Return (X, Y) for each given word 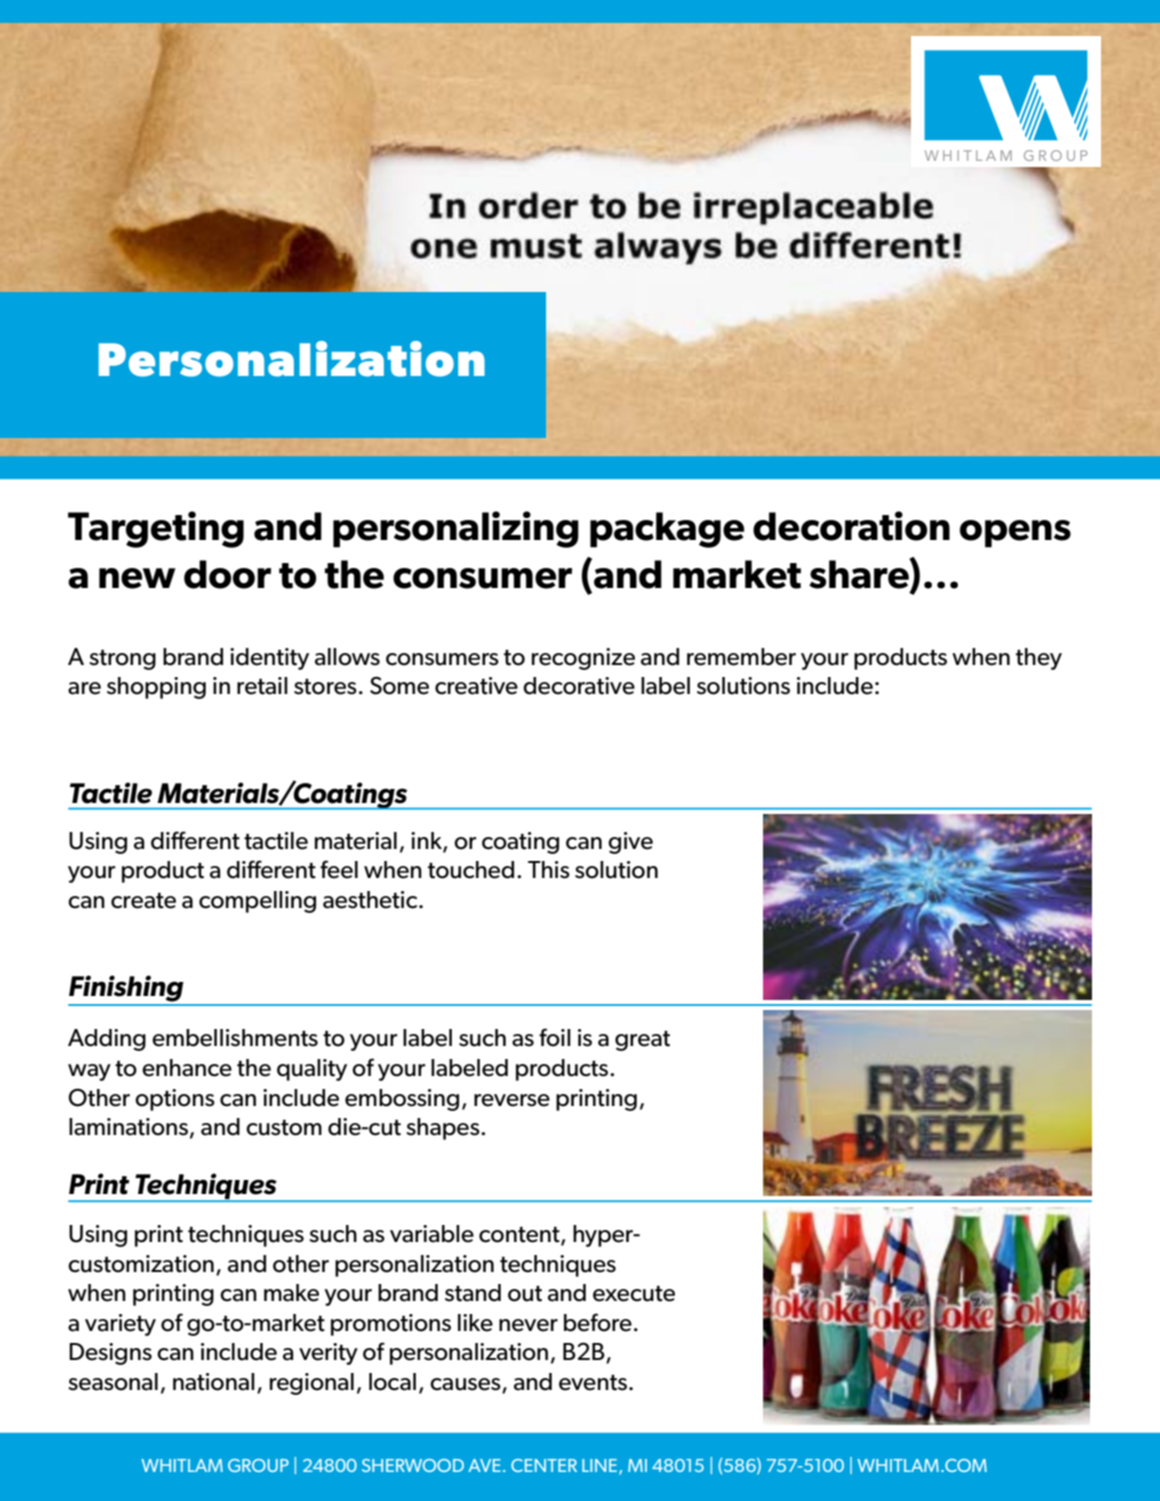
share (860, 573)
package (667, 530)
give (630, 843)
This (549, 870)
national (214, 1382)
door (227, 574)
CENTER (544, 1465)
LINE (601, 1467)
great (642, 1041)
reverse (512, 1100)
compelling (257, 902)
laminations (128, 1127)
